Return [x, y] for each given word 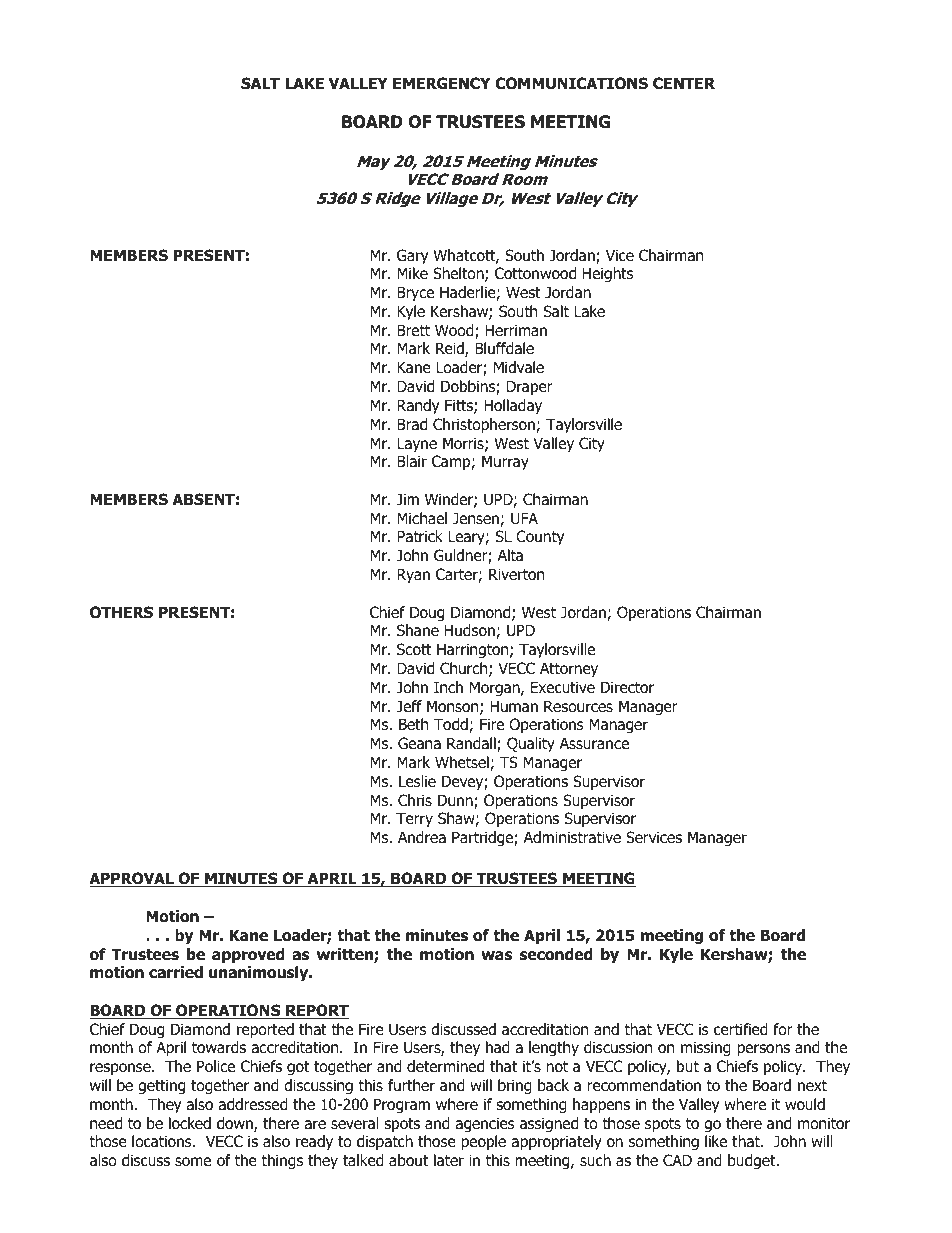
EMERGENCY [441, 83]
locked [190, 1123]
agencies [485, 1124]
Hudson [470, 630]
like [716, 1141]
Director [627, 687]
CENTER [684, 83]
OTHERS [121, 612]
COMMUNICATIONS [571, 83]
